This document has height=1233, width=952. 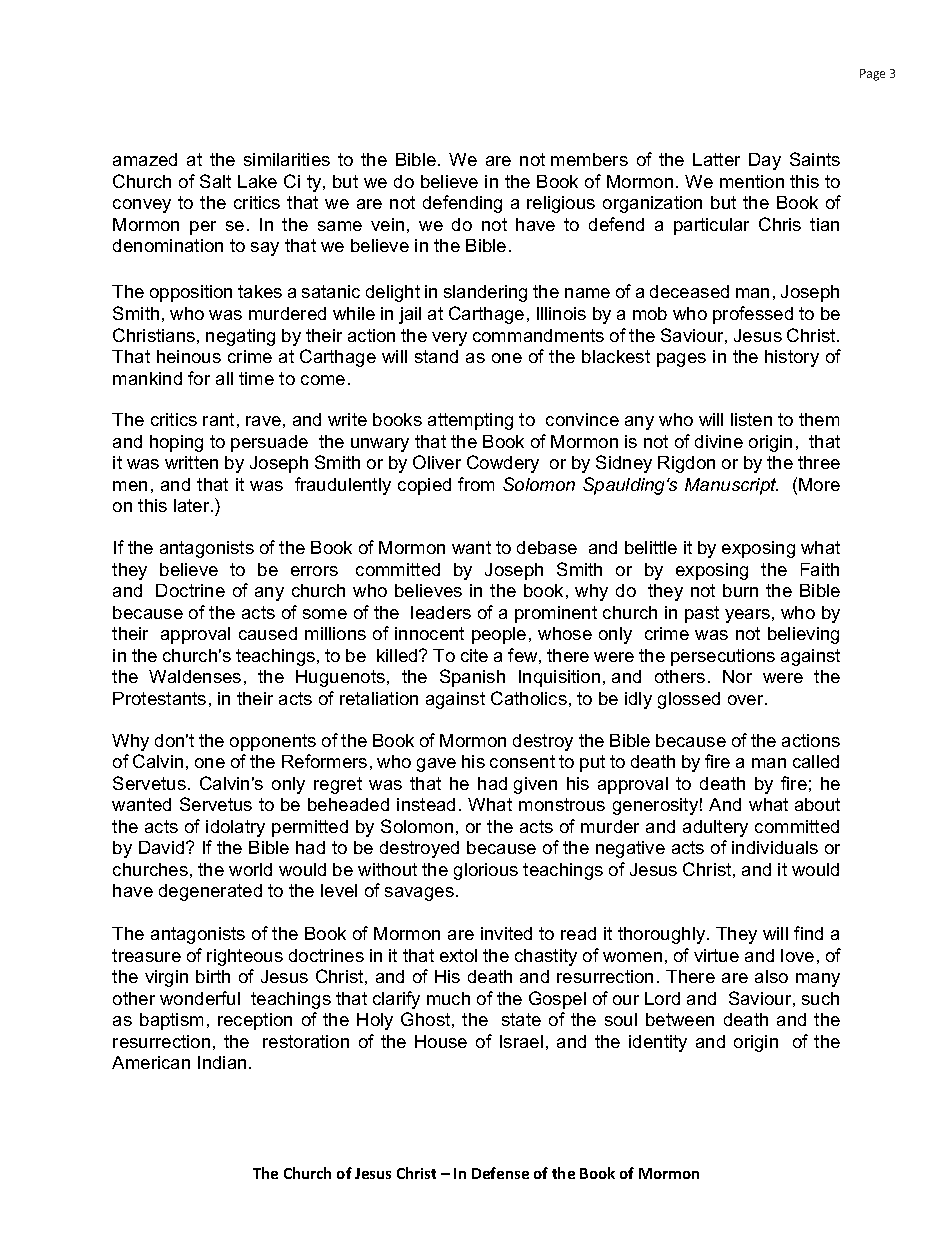 I want to click on righteous, so click(x=245, y=957).
